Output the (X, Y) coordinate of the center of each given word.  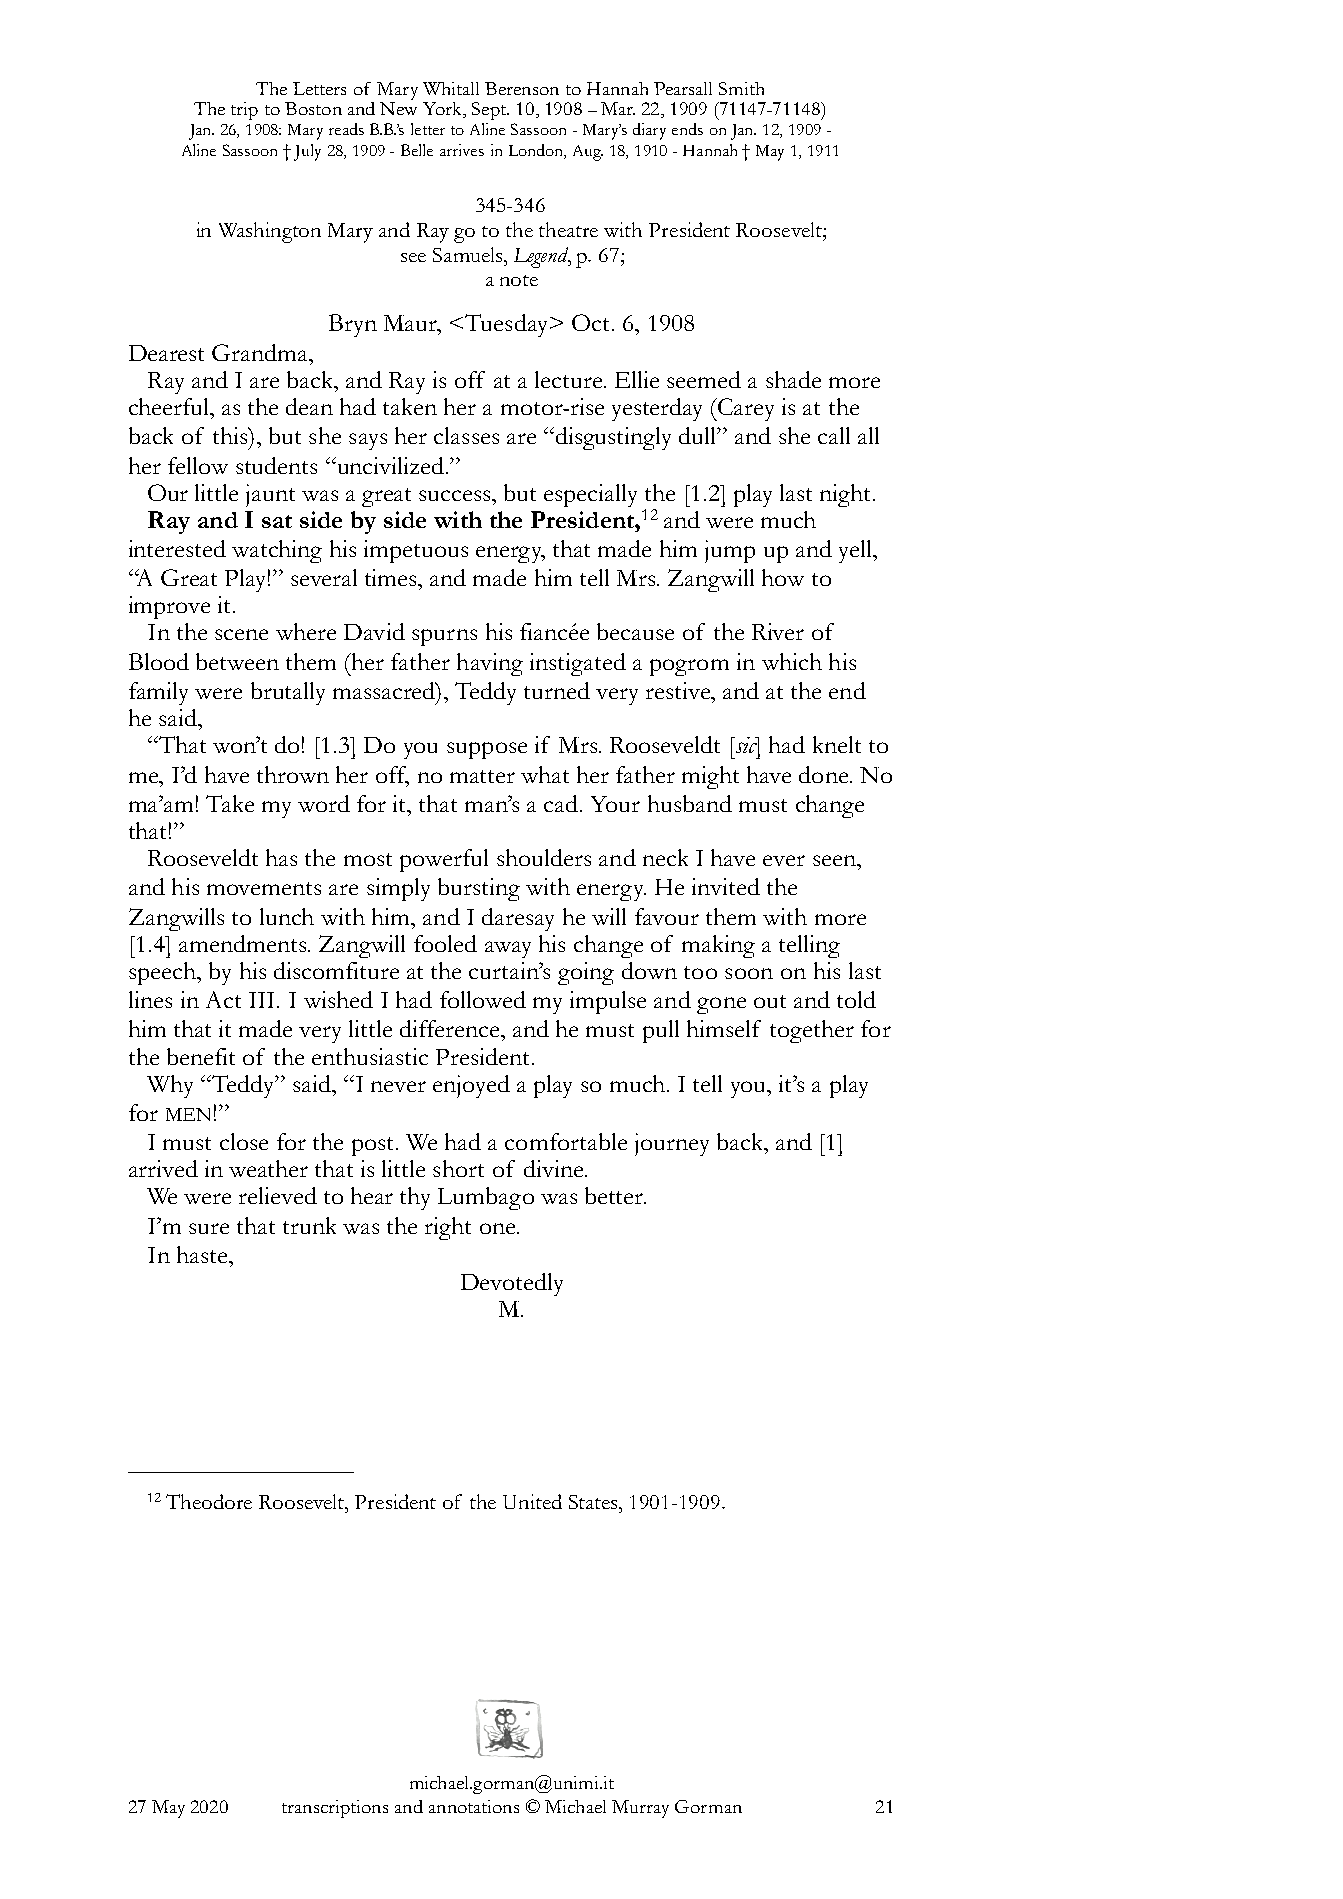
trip (244, 111)
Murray (640, 1809)
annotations (474, 1806)
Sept (490, 111)
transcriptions (335, 1809)
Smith (741, 88)
